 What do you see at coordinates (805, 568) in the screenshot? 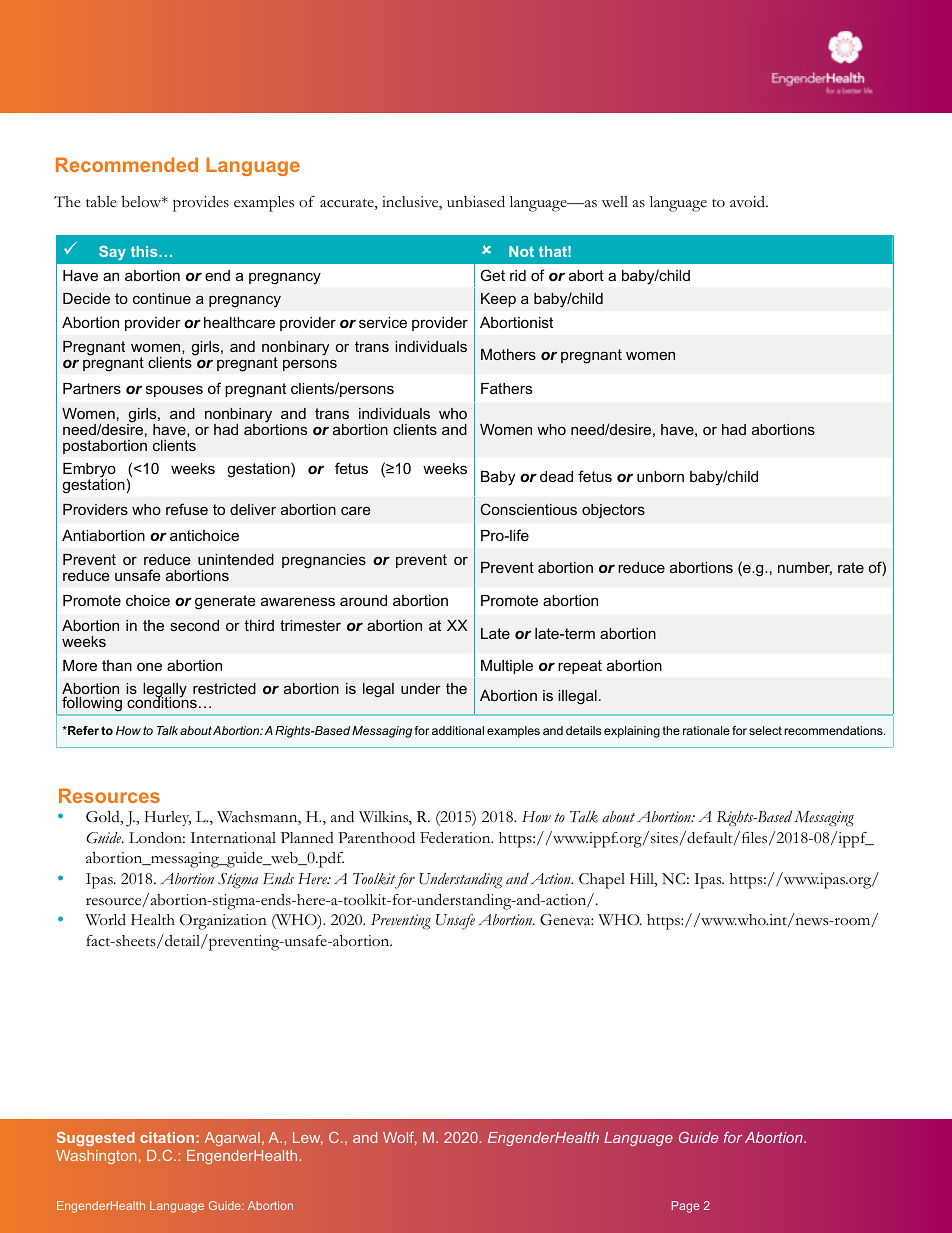
I see `number` at bounding box center [805, 568].
